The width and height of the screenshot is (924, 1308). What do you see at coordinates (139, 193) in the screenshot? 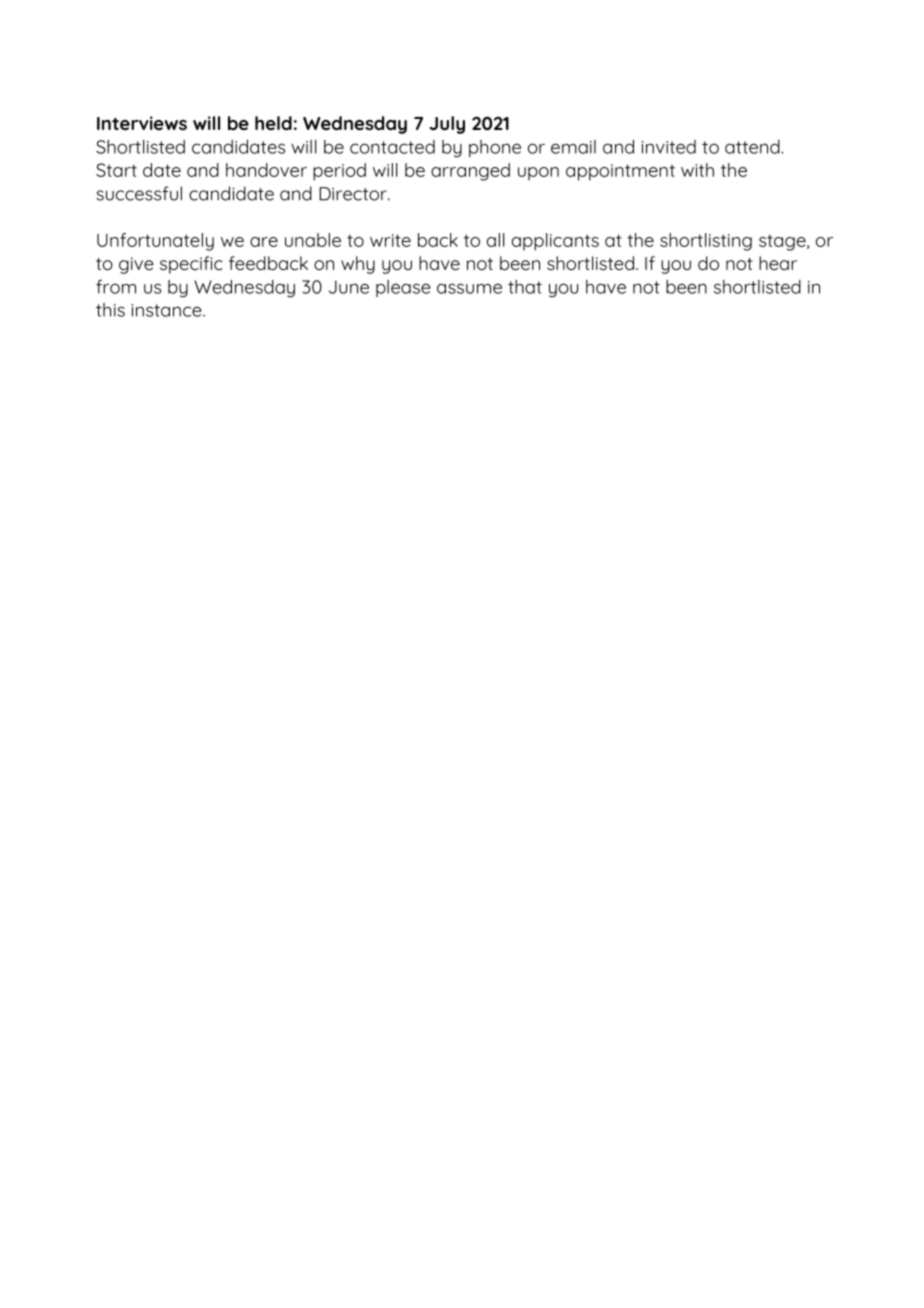
I see `successful` at bounding box center [139, 193].
